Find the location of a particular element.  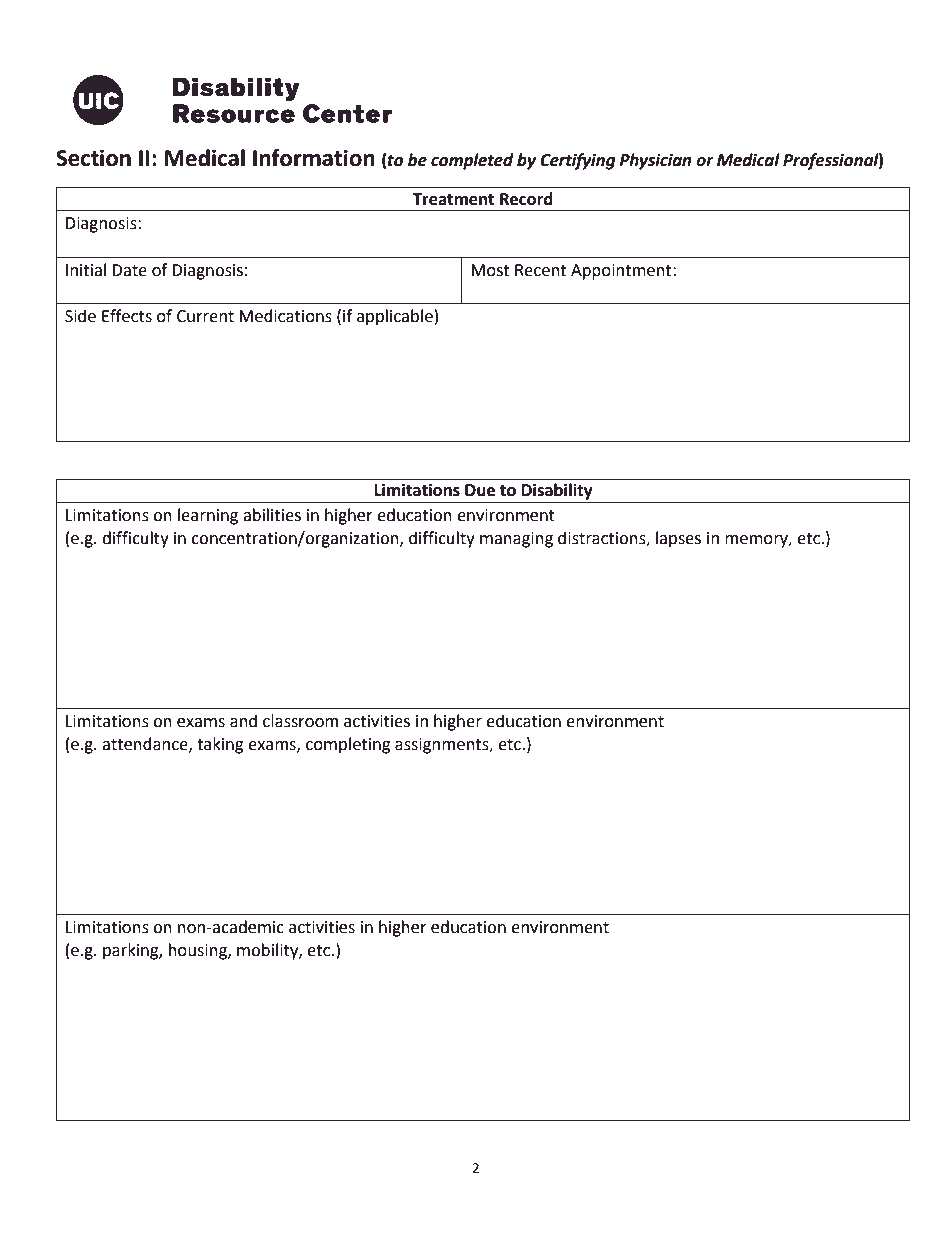

taking is located at coordinates (220, 745).
